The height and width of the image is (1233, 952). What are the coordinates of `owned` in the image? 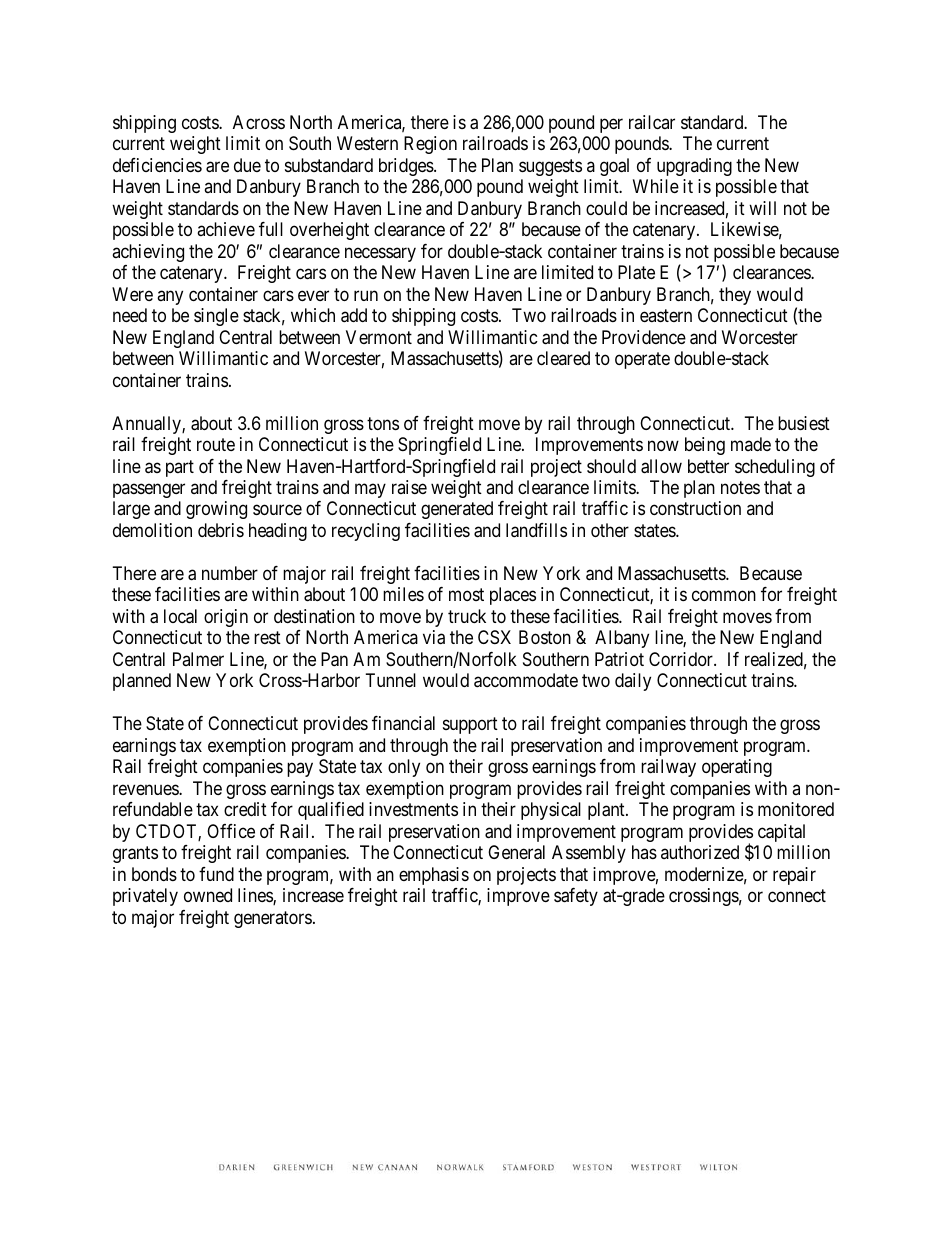 It's located at (208, 895).
